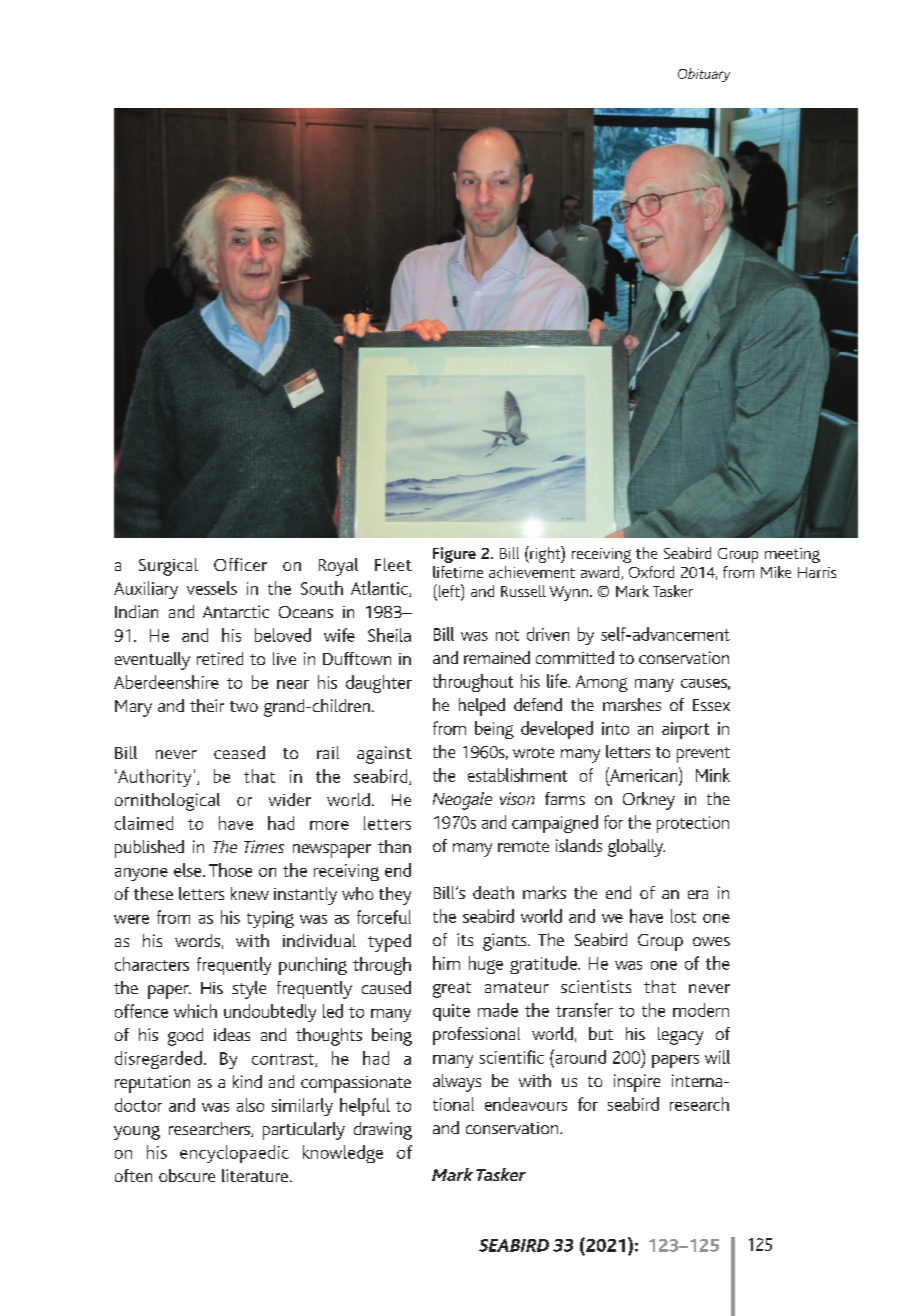  What do you see at coordinates (167, 802) in the image?
I see `ornithological` at bounding box center [167, 802].
